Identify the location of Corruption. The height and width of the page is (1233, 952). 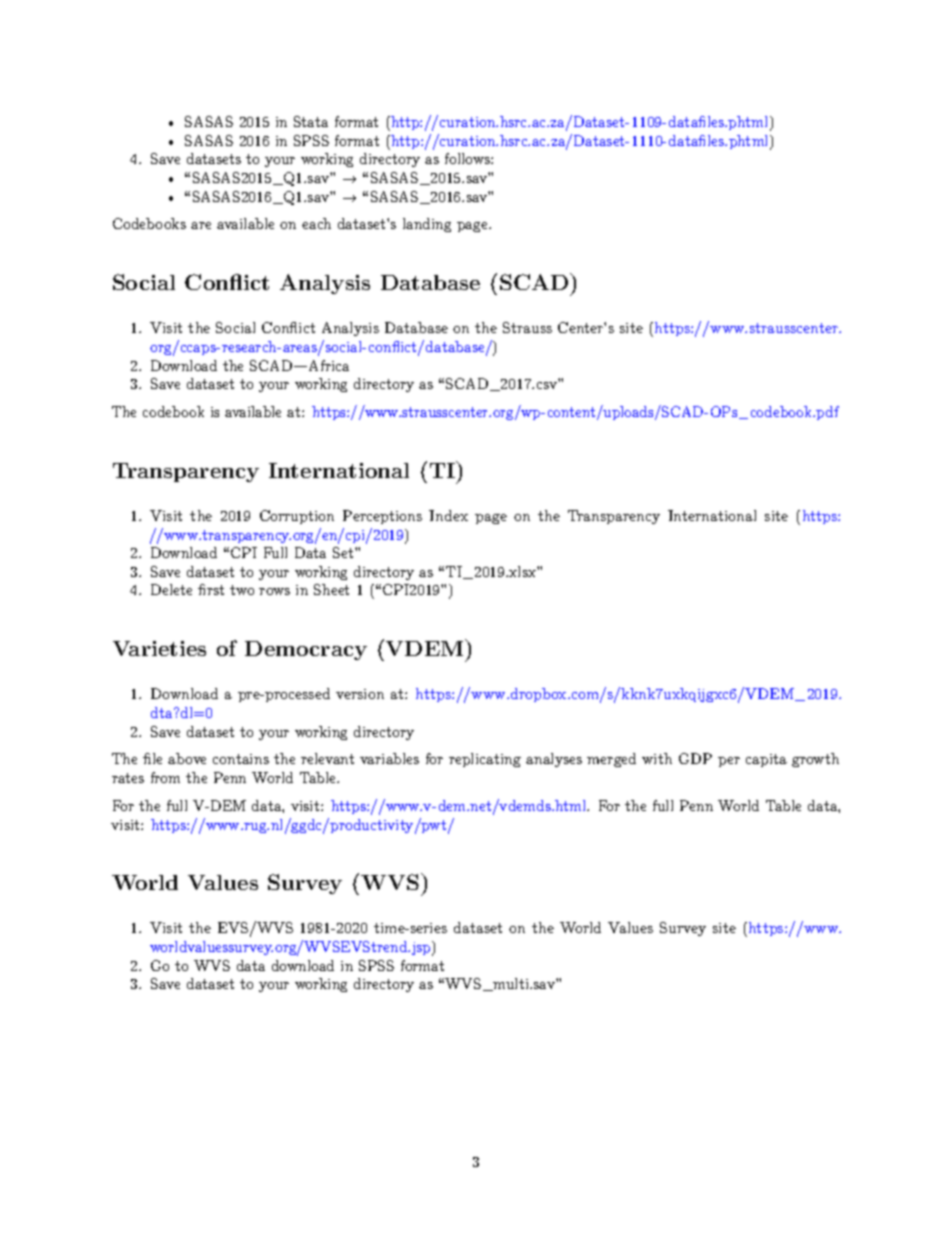
(297, 517).
